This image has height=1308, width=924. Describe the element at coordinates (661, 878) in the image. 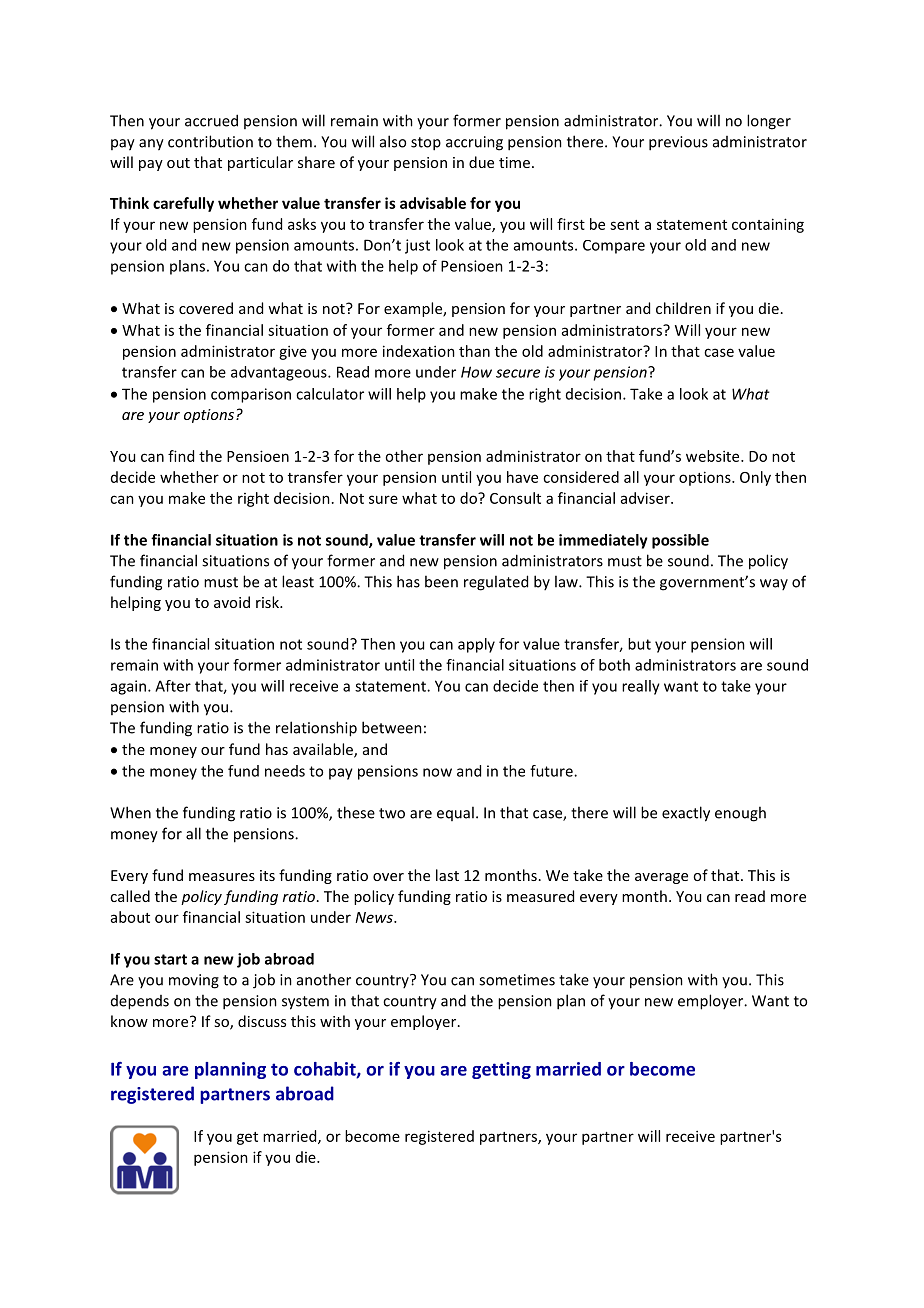

I see `average` at that location.
